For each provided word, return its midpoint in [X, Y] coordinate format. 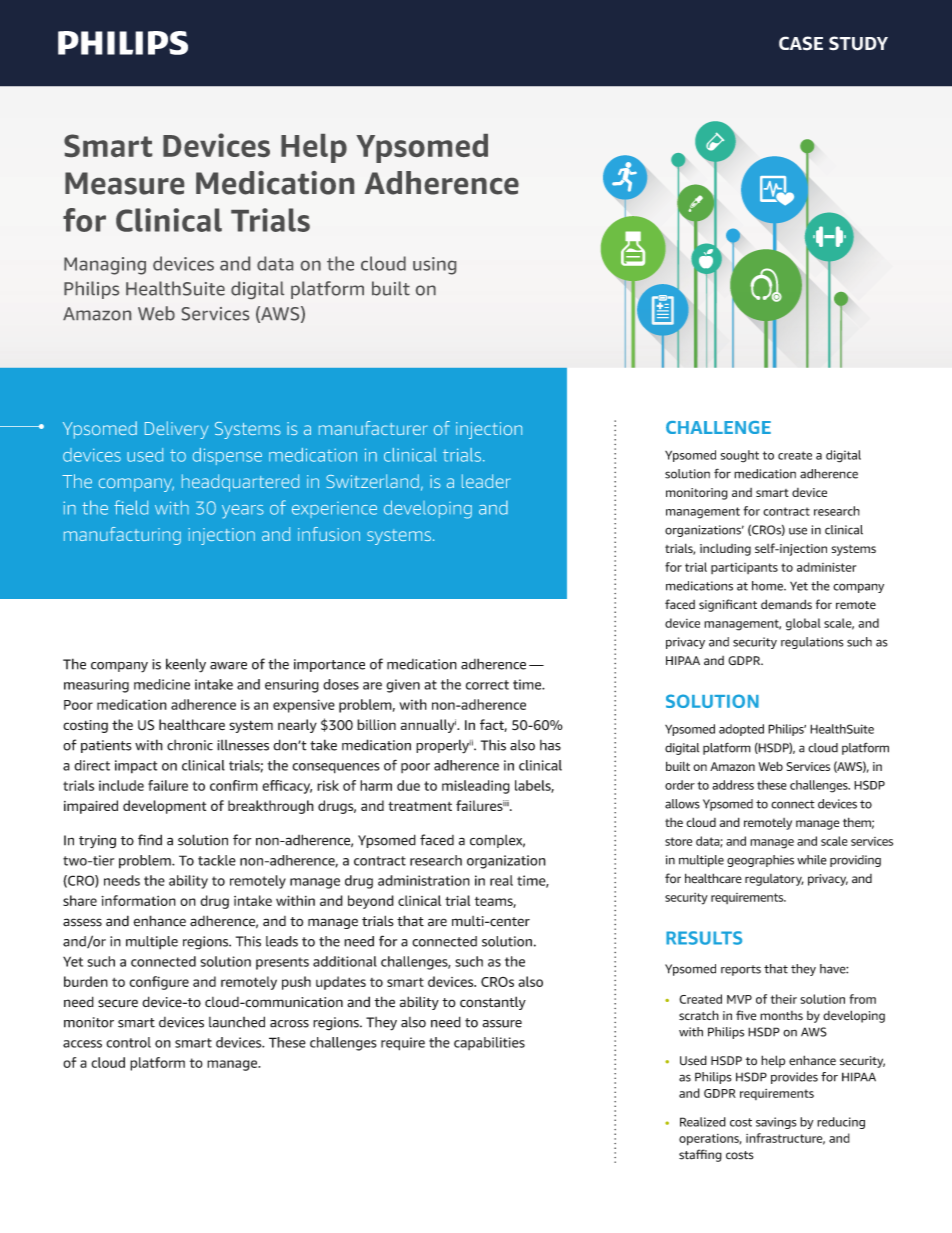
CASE [801, 43]
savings [776, 1123]
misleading [476, 787]
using [434, 266]
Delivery [176, 430]
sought [740, 456]
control [128, 1042]
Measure [124, 183]
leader [486, 481]
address [733, 785]
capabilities [489, 1043]
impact [136, 767]
